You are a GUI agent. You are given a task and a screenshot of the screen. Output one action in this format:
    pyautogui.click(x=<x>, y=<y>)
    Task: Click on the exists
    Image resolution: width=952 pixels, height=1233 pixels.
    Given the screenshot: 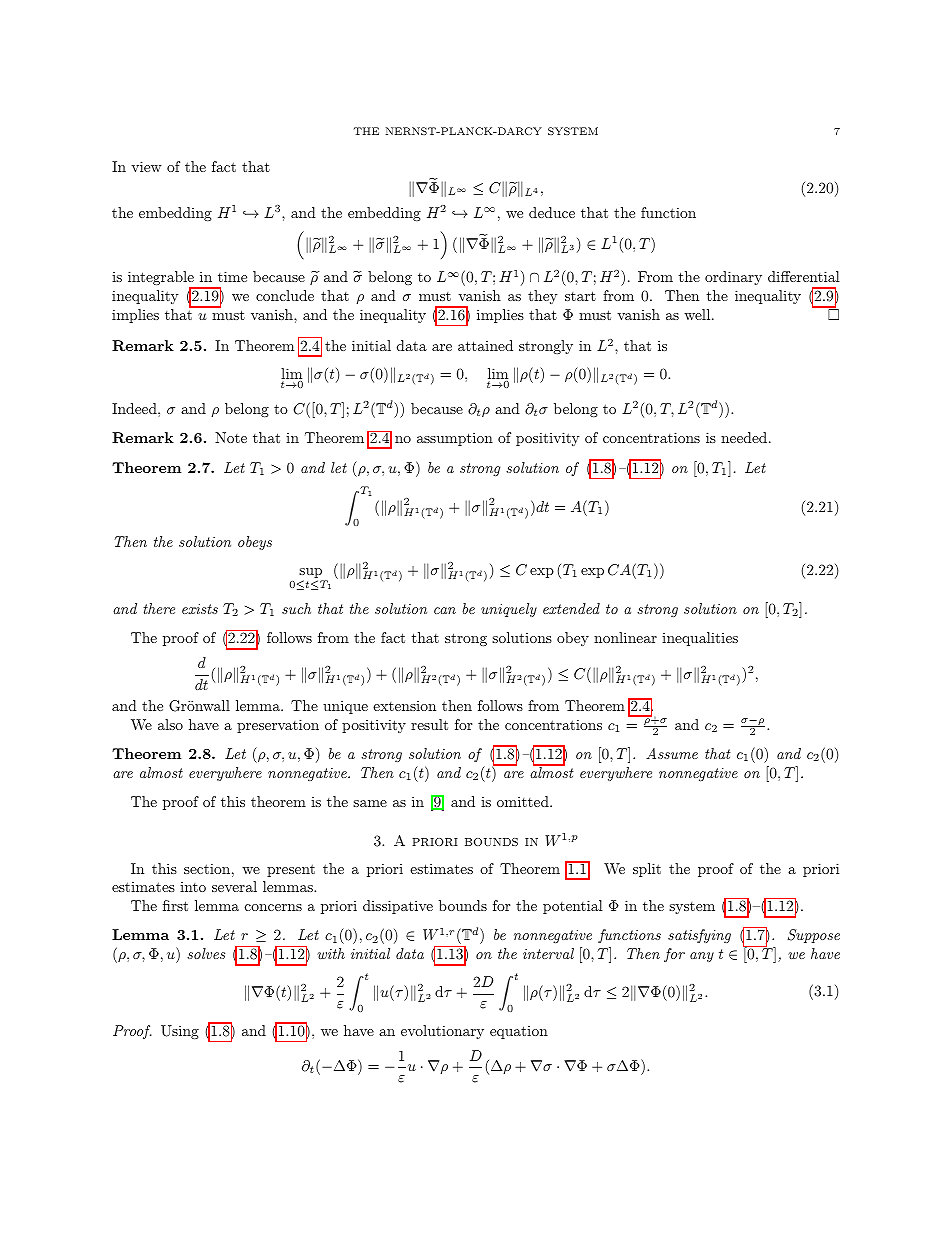 What is the action you would take?
    pyautogui.click(x=200, y=609)
